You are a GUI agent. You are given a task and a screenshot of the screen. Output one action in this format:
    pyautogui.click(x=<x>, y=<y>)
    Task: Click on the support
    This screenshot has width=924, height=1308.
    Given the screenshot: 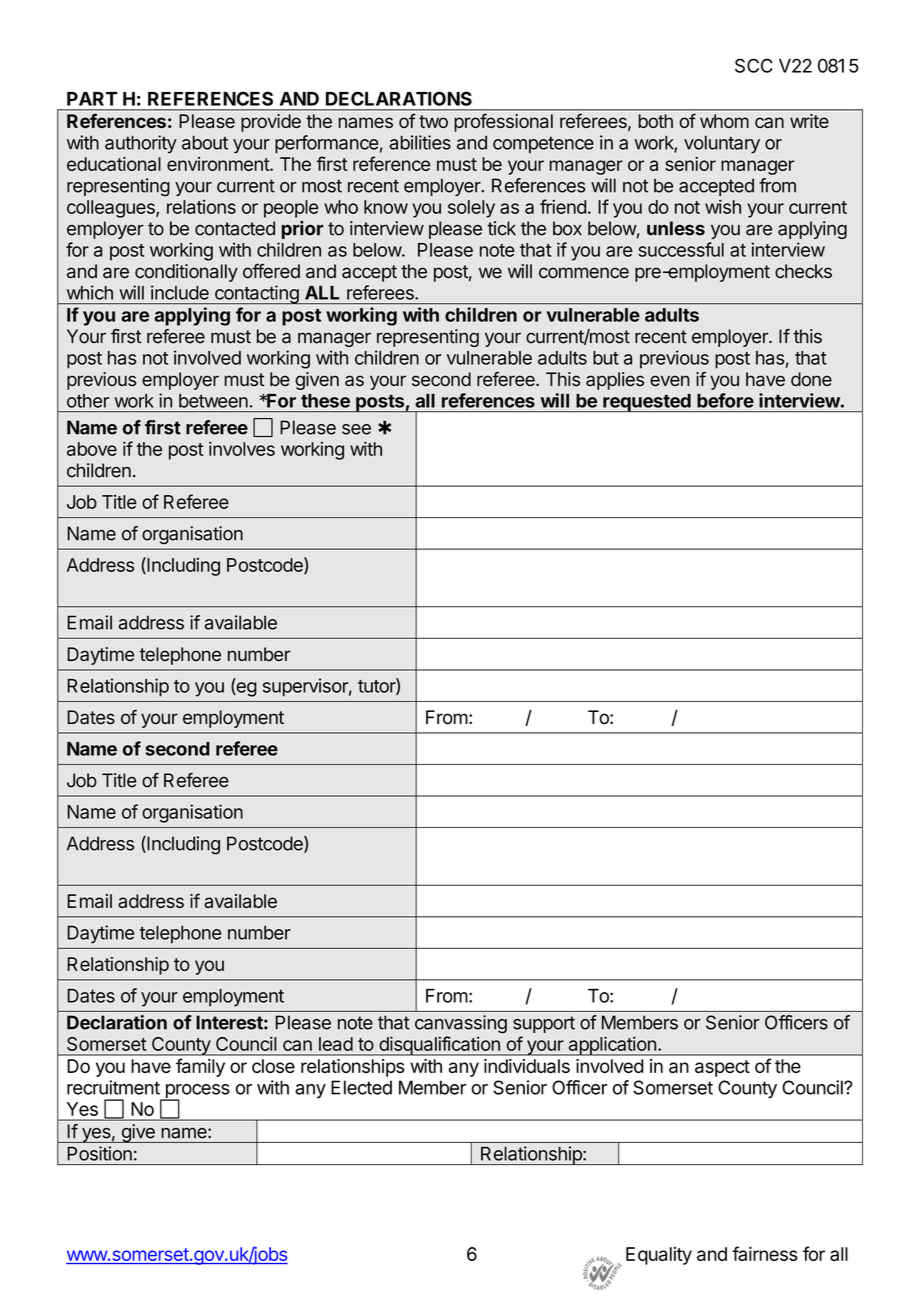 What is the action you would take?
    pyautogui.click(x=544, y=1024)
